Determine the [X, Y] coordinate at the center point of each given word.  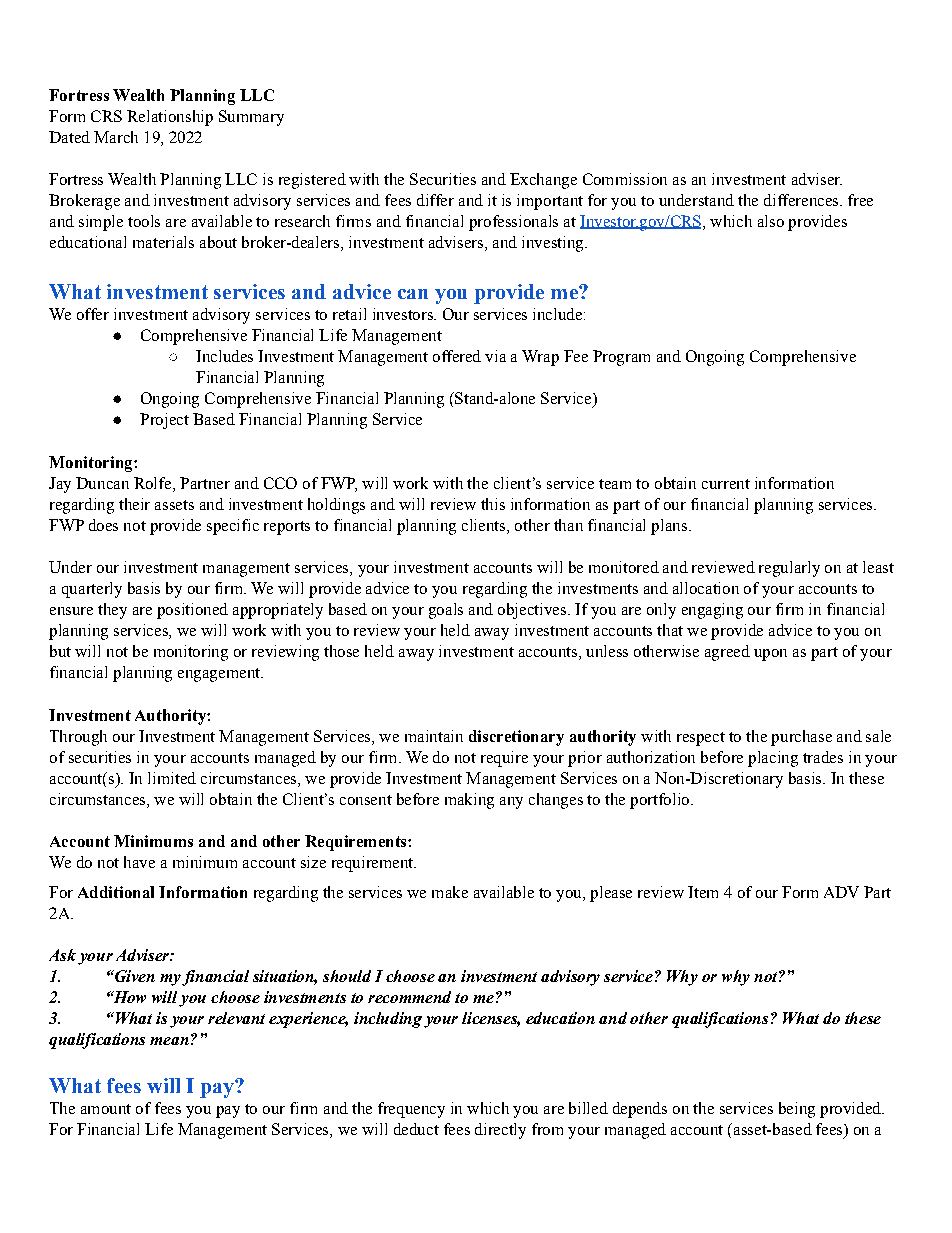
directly [500, 1131]
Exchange [543, 181]
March [116, 137]
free [860, 200]
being [797, 1110]
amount [106, 1109]
